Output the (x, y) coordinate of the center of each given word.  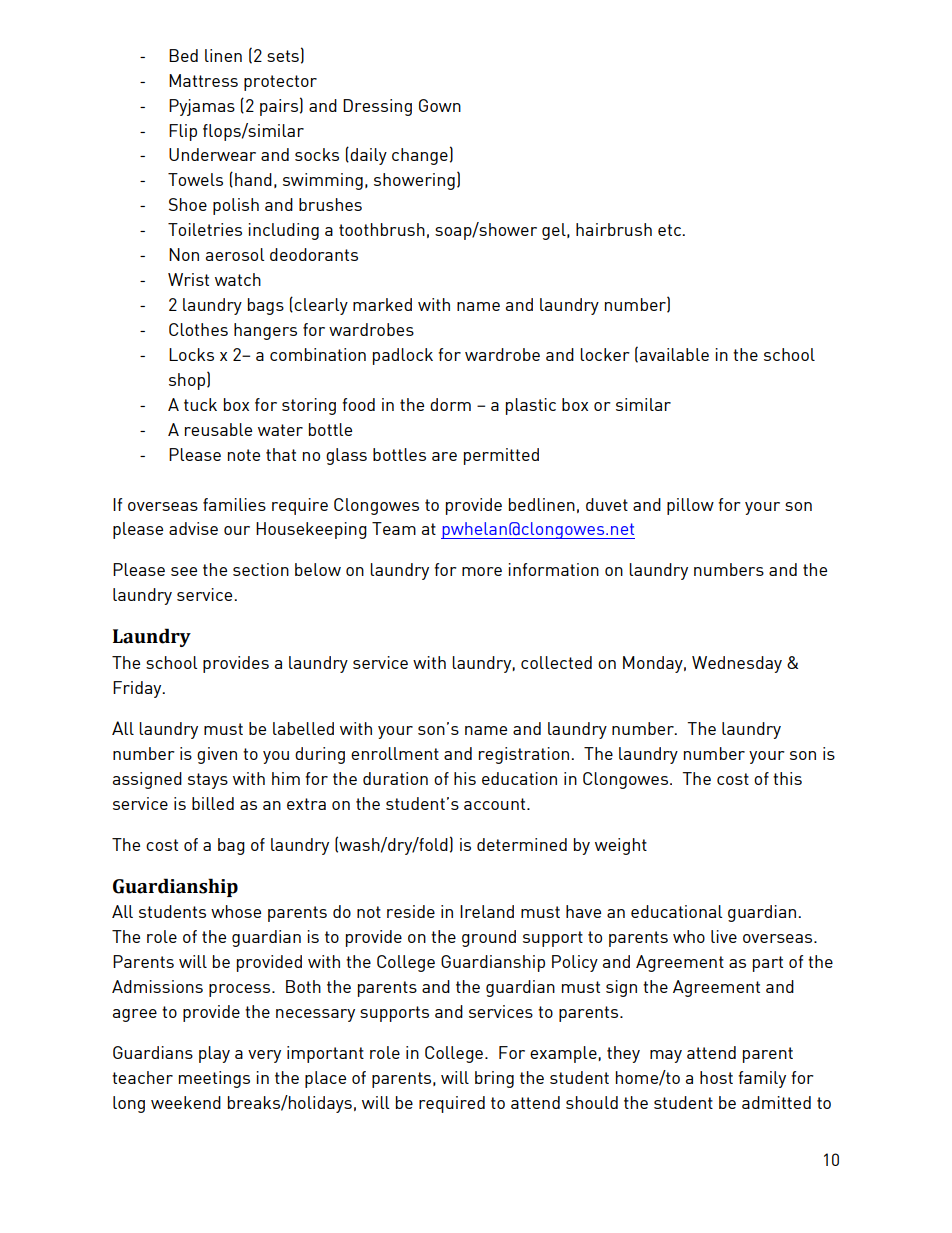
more (482, 571)
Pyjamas (202, 107)
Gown (440, 105)
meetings (214, 1079)
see (184, 571)
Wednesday (737, 664)
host (716, 1077)
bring (494, 1079)
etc (670, 230)
